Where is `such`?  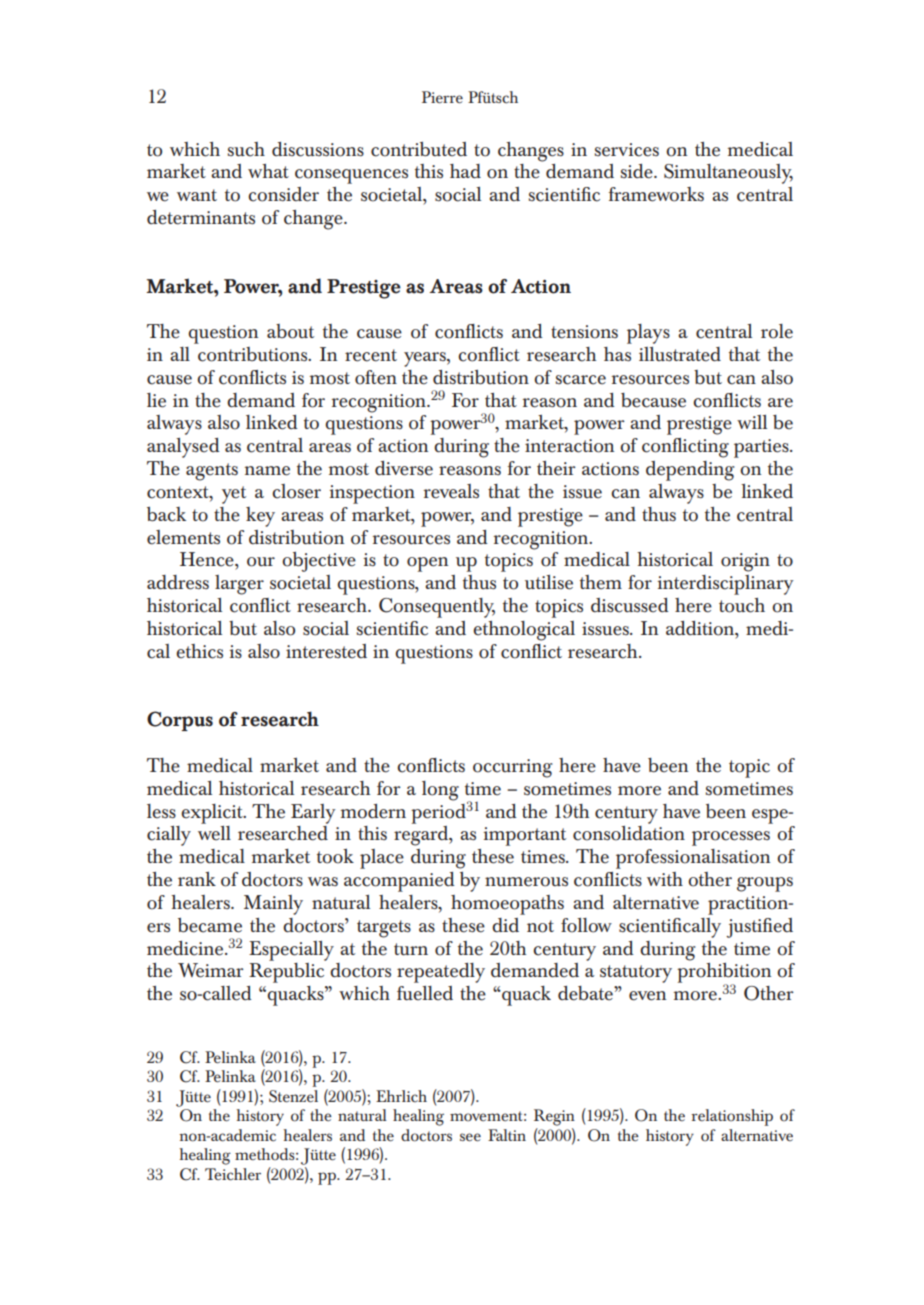
such is located at coordinates (246, 149).
